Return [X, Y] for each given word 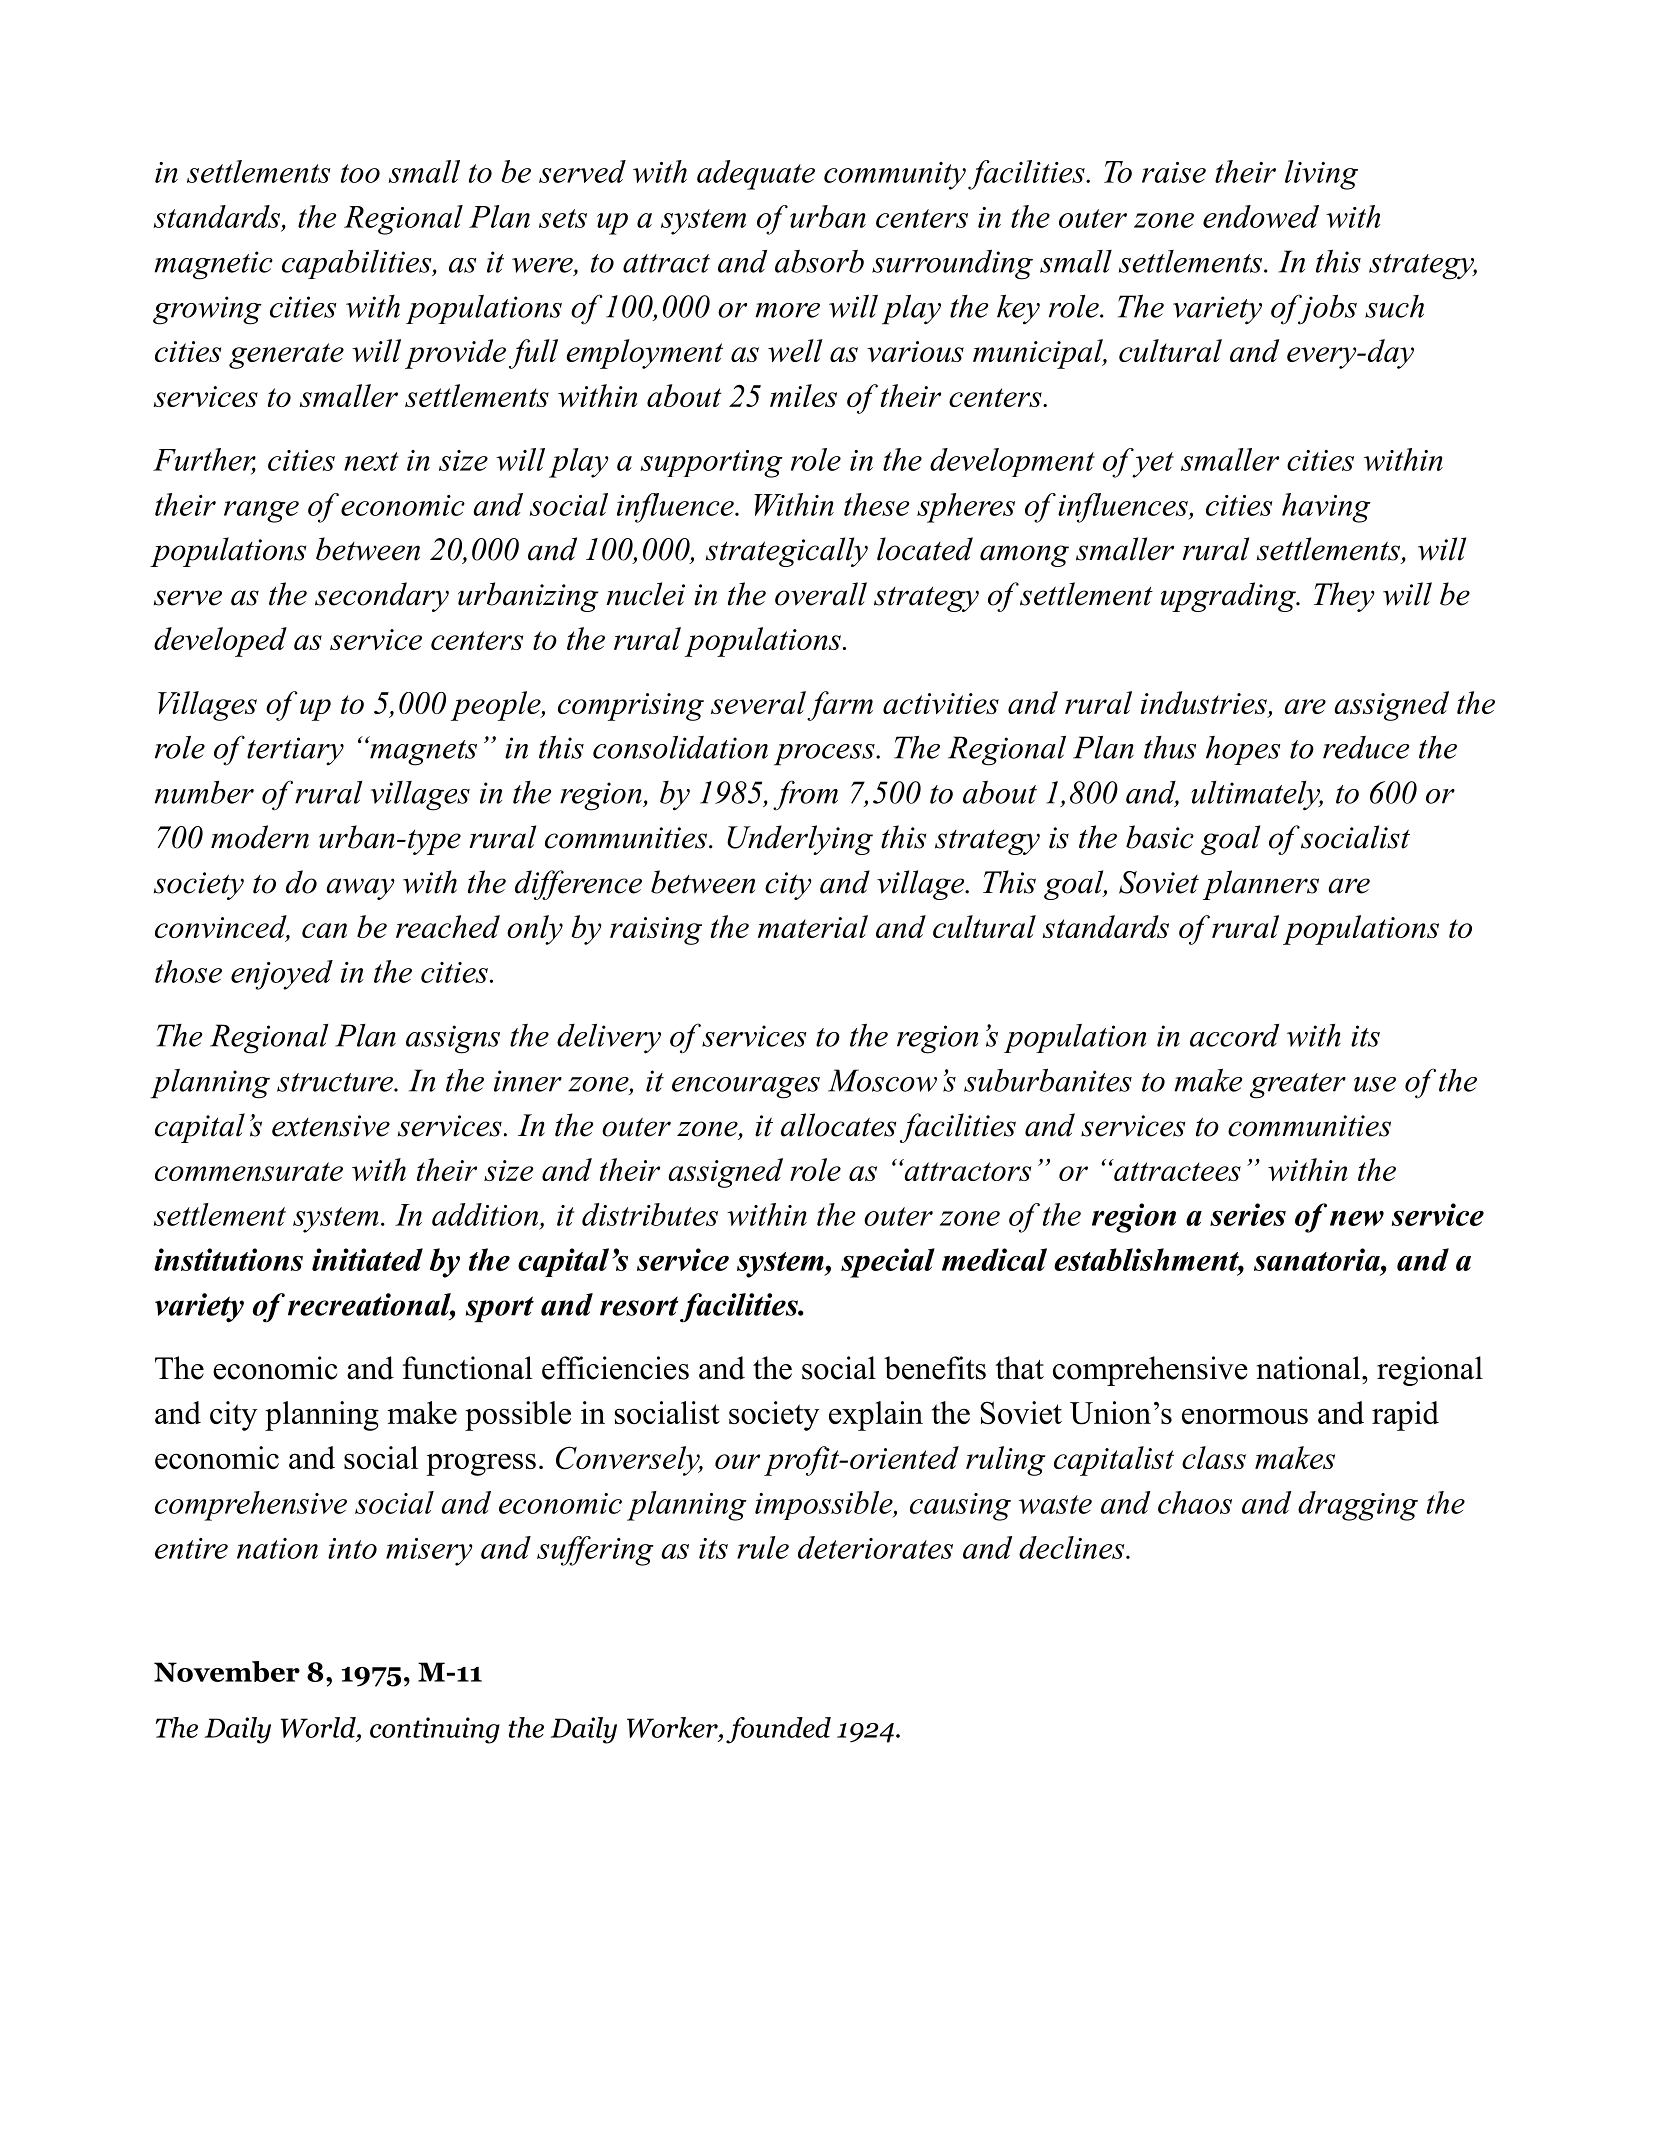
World [319, 1727]
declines [1073, 1547]
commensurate [249, 1171]
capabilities [358, 264]
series [1248, 1214]
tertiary [295, 751]
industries [1204, 702]
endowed [1261, 216]
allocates [838, 1125]
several [758, 702]
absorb [819, 261]
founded [778, 1730]
